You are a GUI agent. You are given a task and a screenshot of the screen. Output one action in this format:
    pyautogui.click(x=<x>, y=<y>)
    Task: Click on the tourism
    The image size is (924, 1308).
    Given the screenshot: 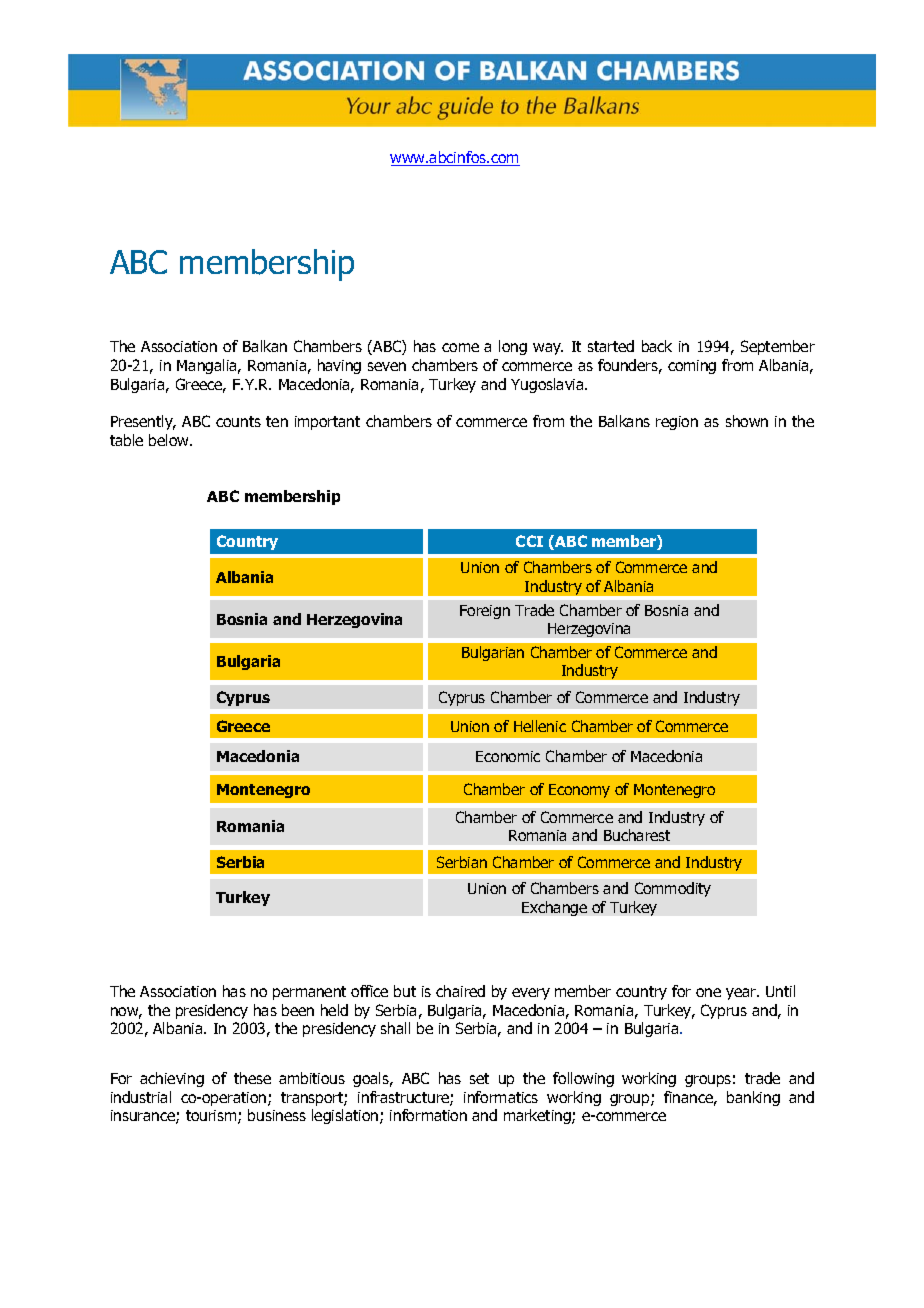 What is the action you would take?
    pyautogui.click(x=212, y=1117)
